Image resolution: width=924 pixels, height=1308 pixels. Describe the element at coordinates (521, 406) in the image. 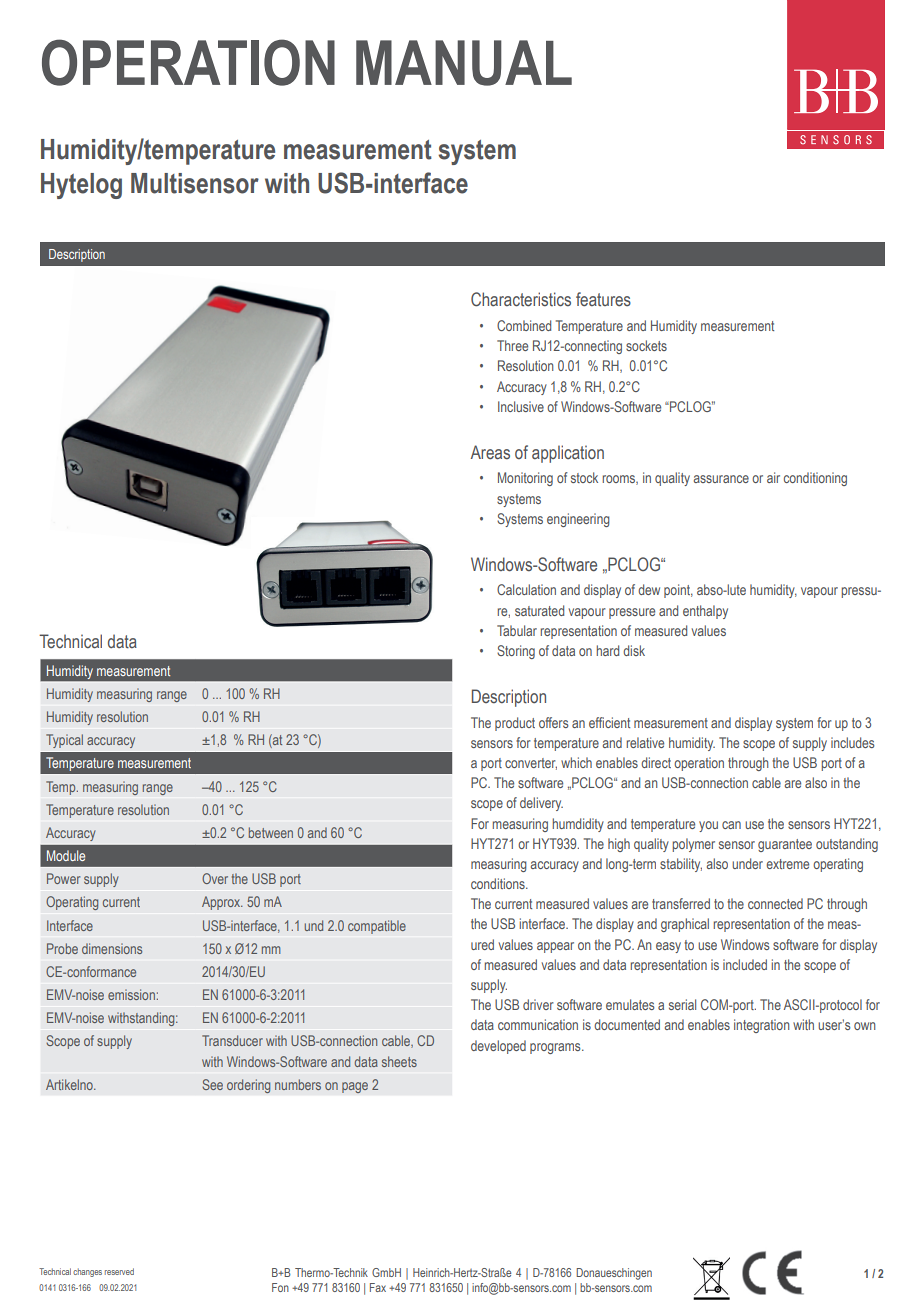

I see `Inclusive` at that location.
